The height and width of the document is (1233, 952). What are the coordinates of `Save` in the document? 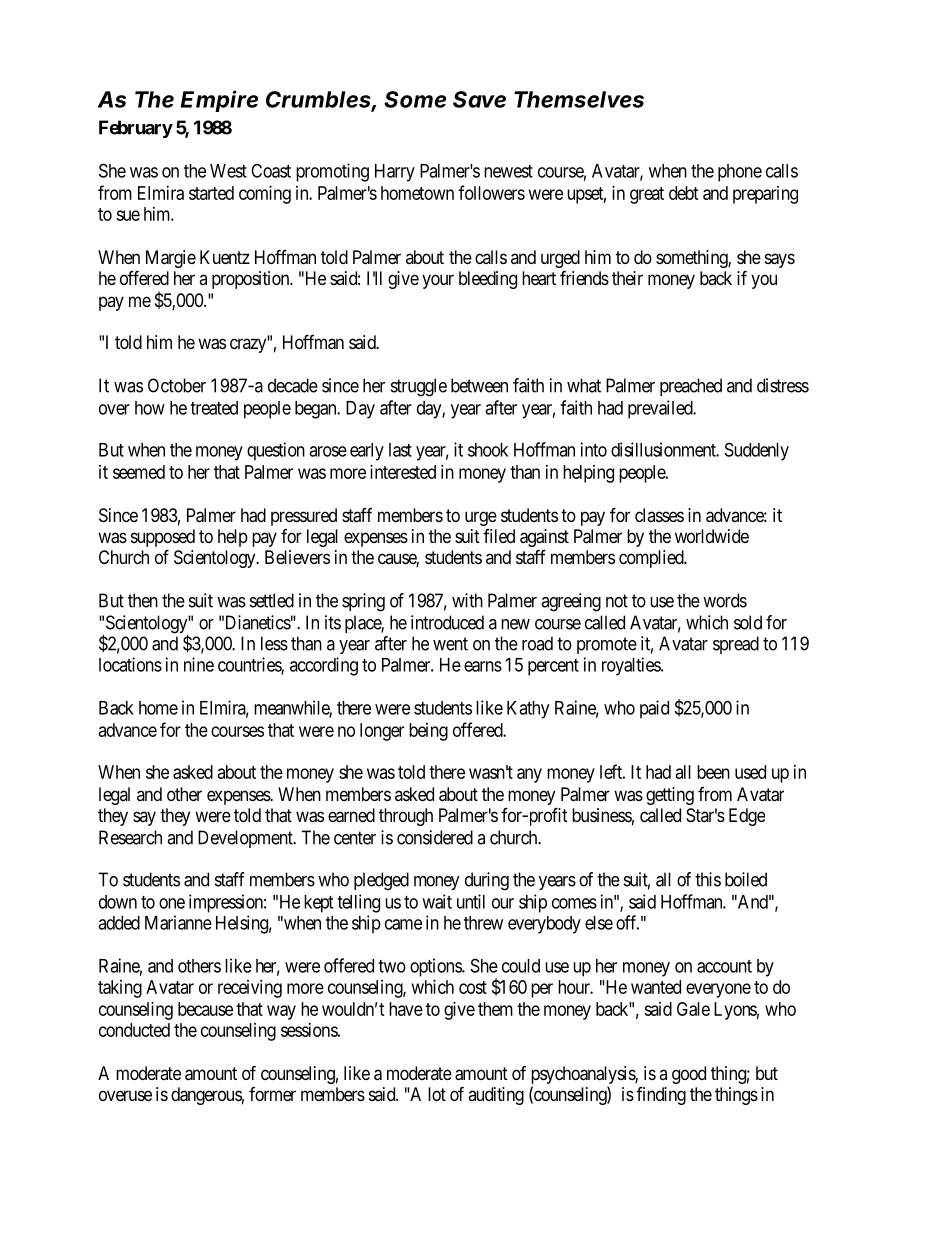 It's located at (479, 99).
